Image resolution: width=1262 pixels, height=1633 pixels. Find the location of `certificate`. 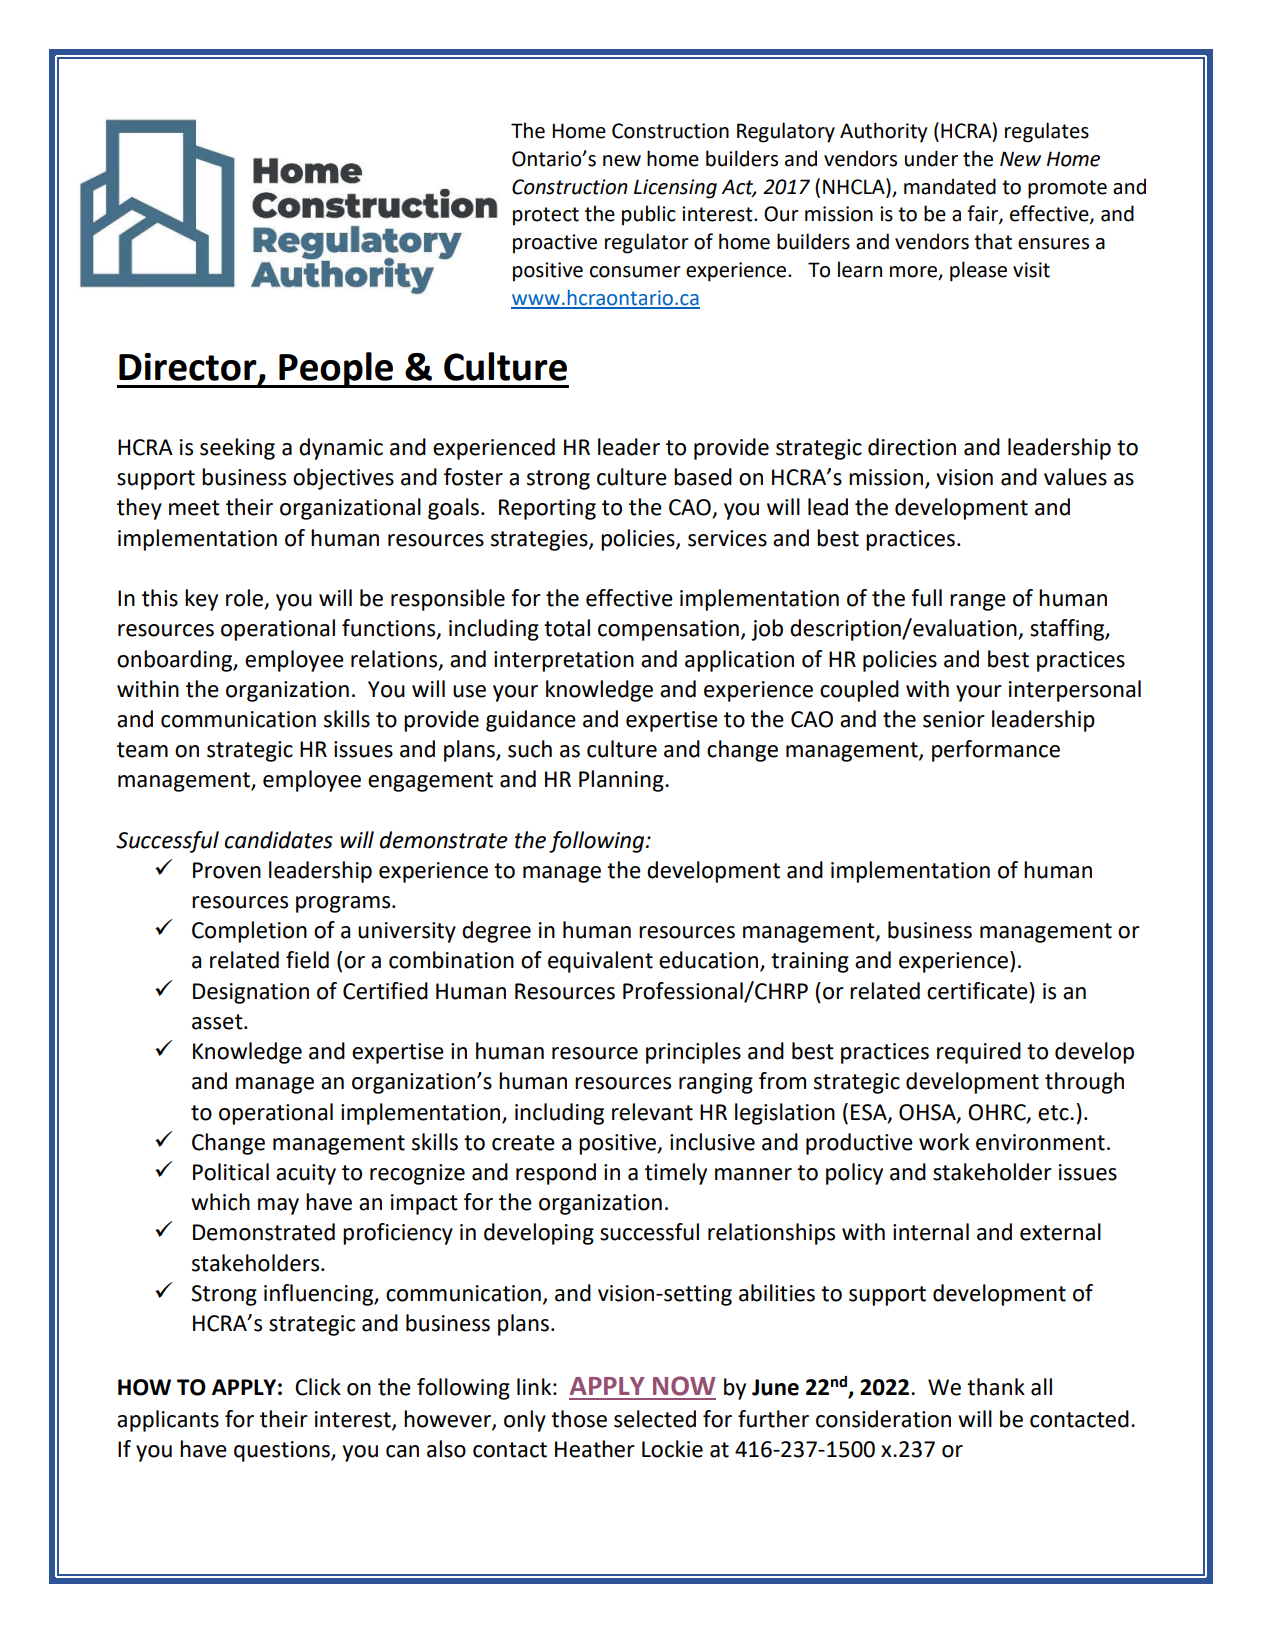

certificate is located at coordinates (977, 991).
